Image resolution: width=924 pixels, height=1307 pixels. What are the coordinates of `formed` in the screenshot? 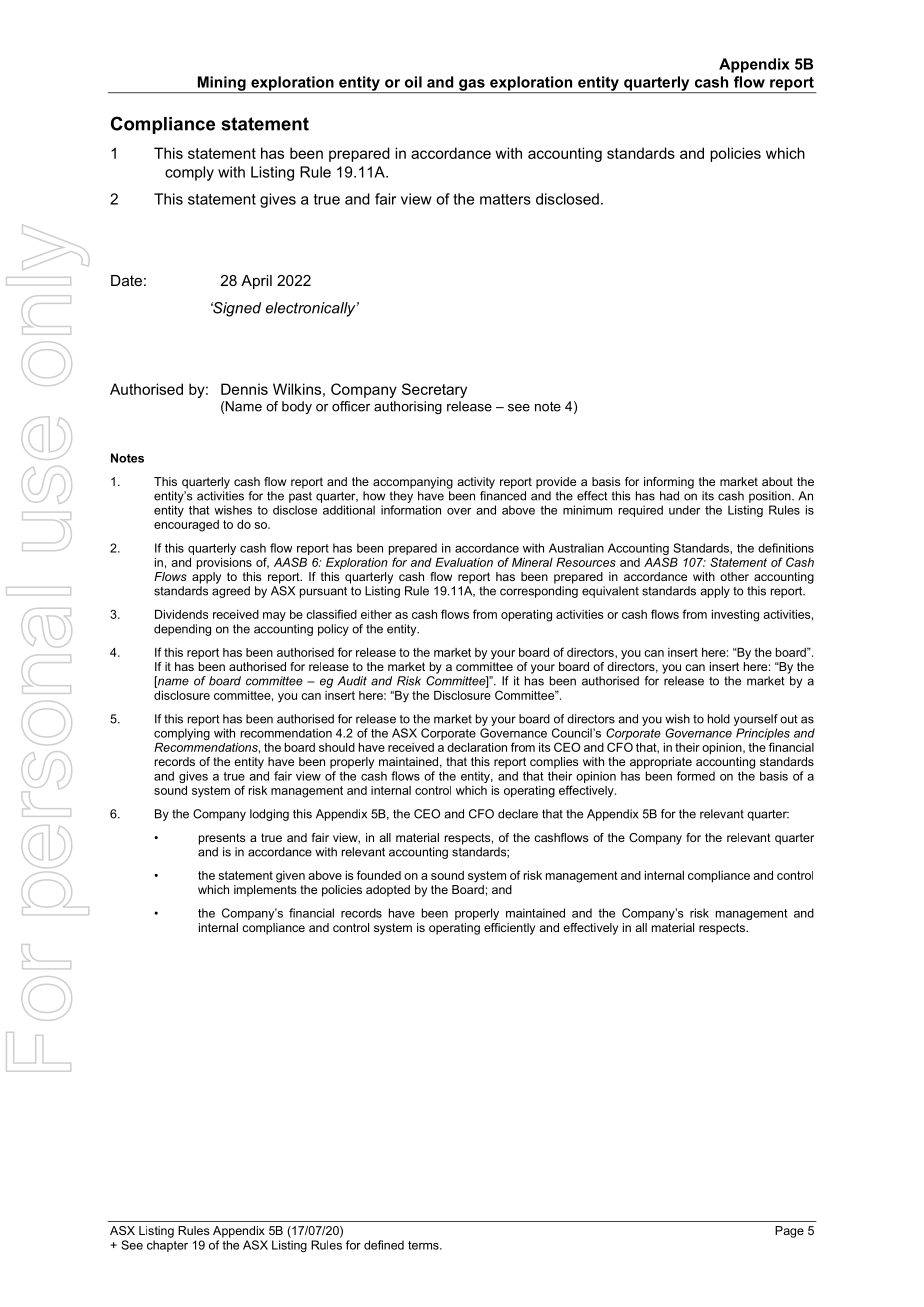 It's located at (696, 776).
